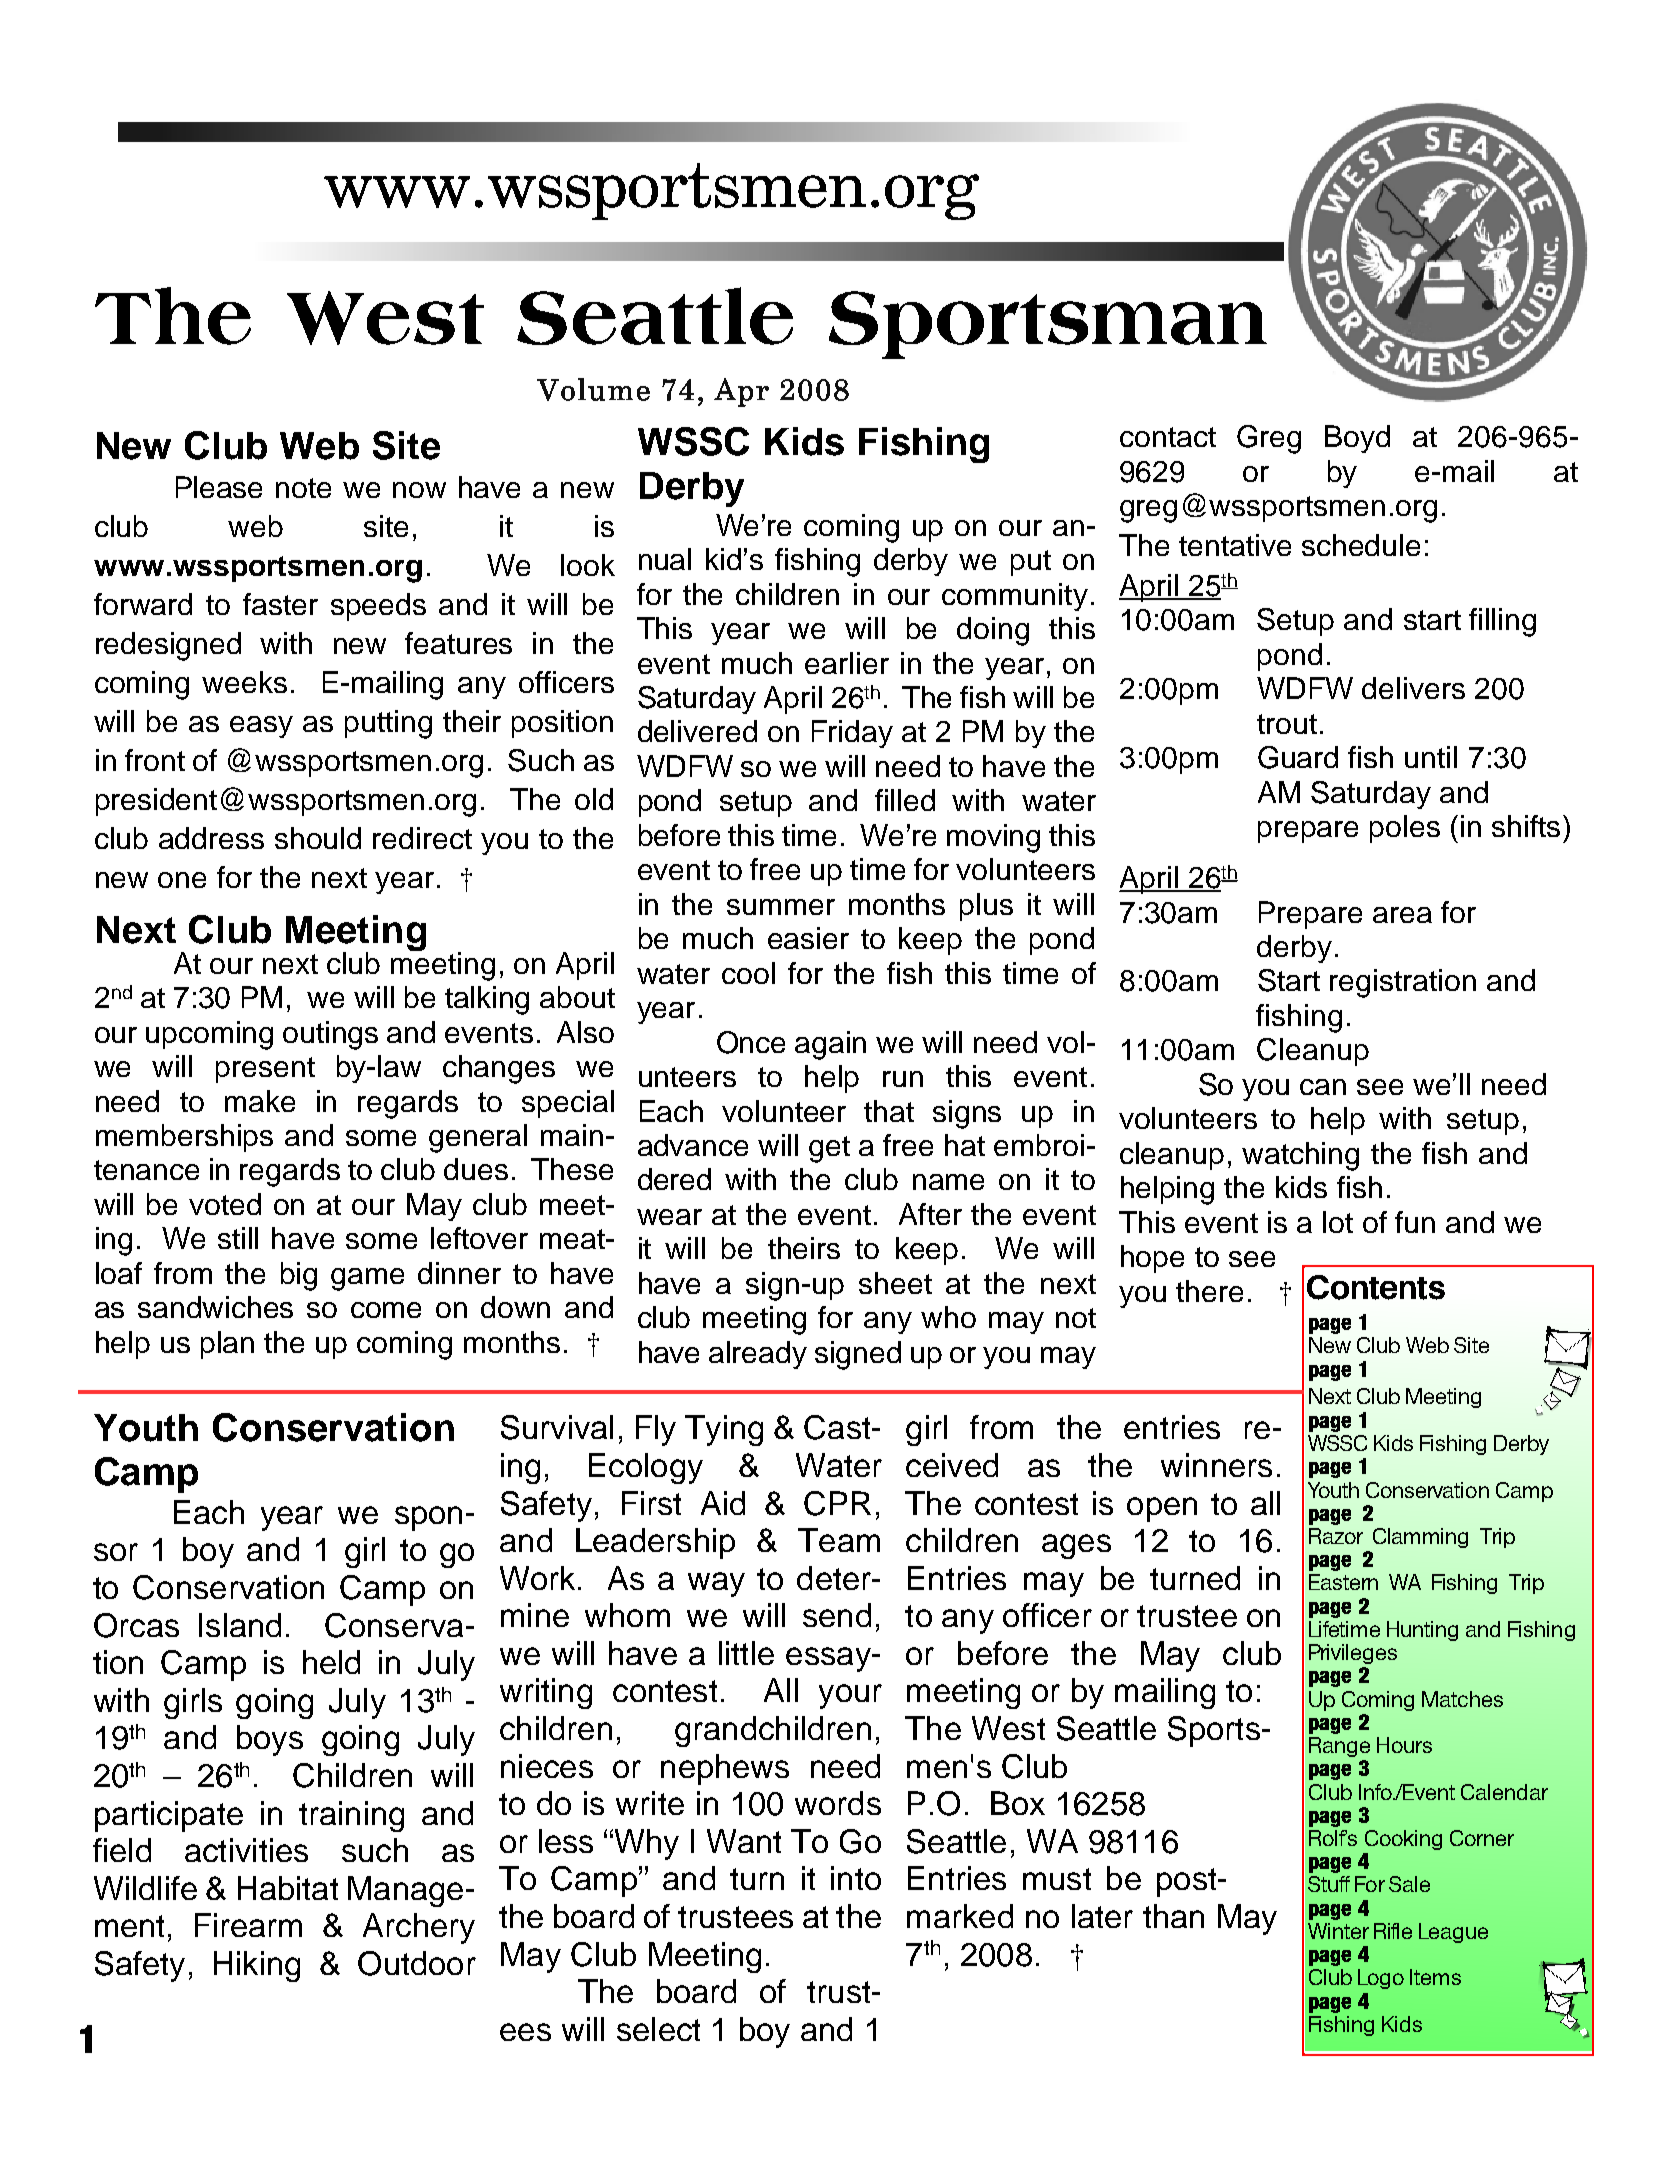  Describe the element at coordinates (303, 488) in the screenshot. I see `note` at that location.
